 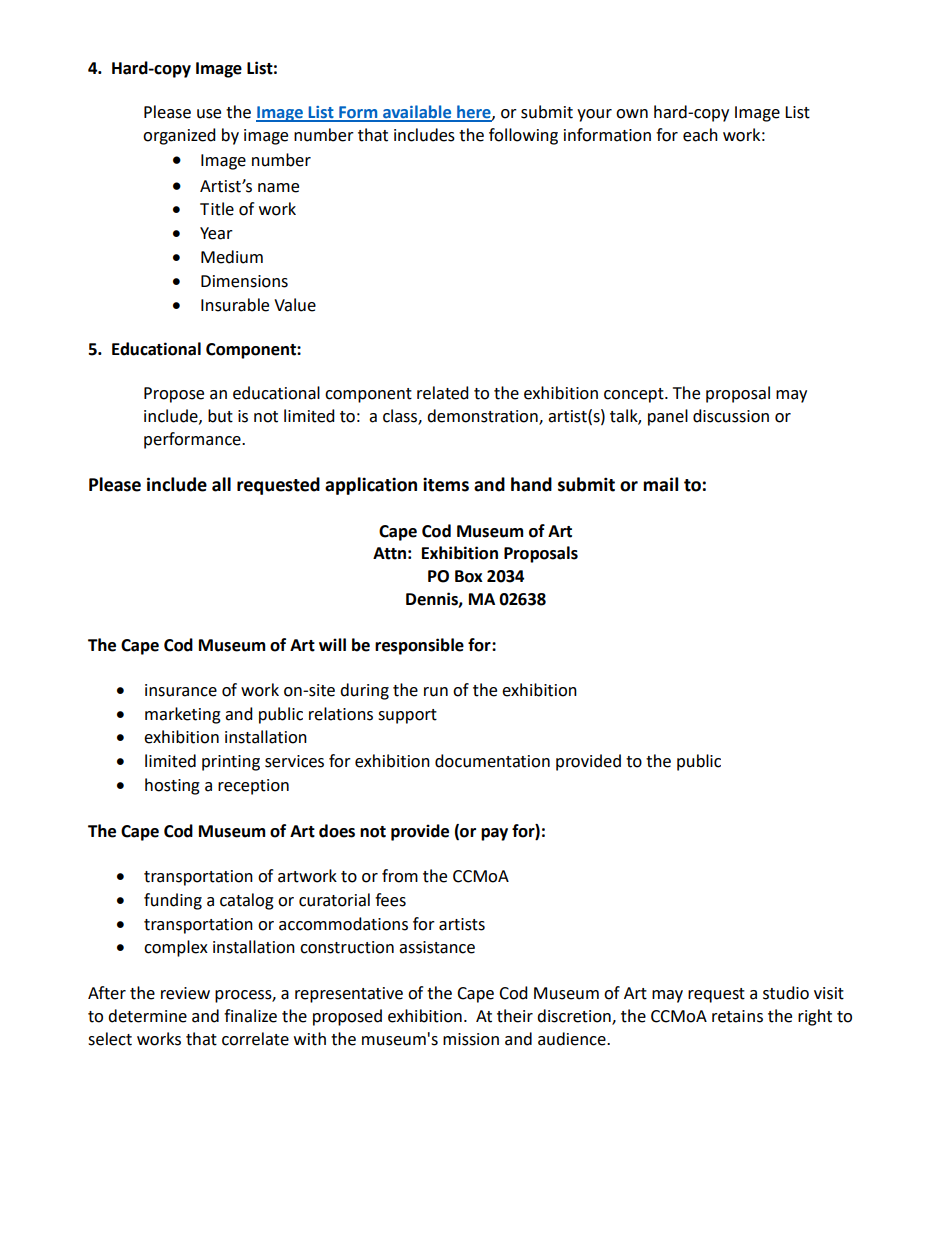 I want to click on discussion, so click(x=731, y=416).
